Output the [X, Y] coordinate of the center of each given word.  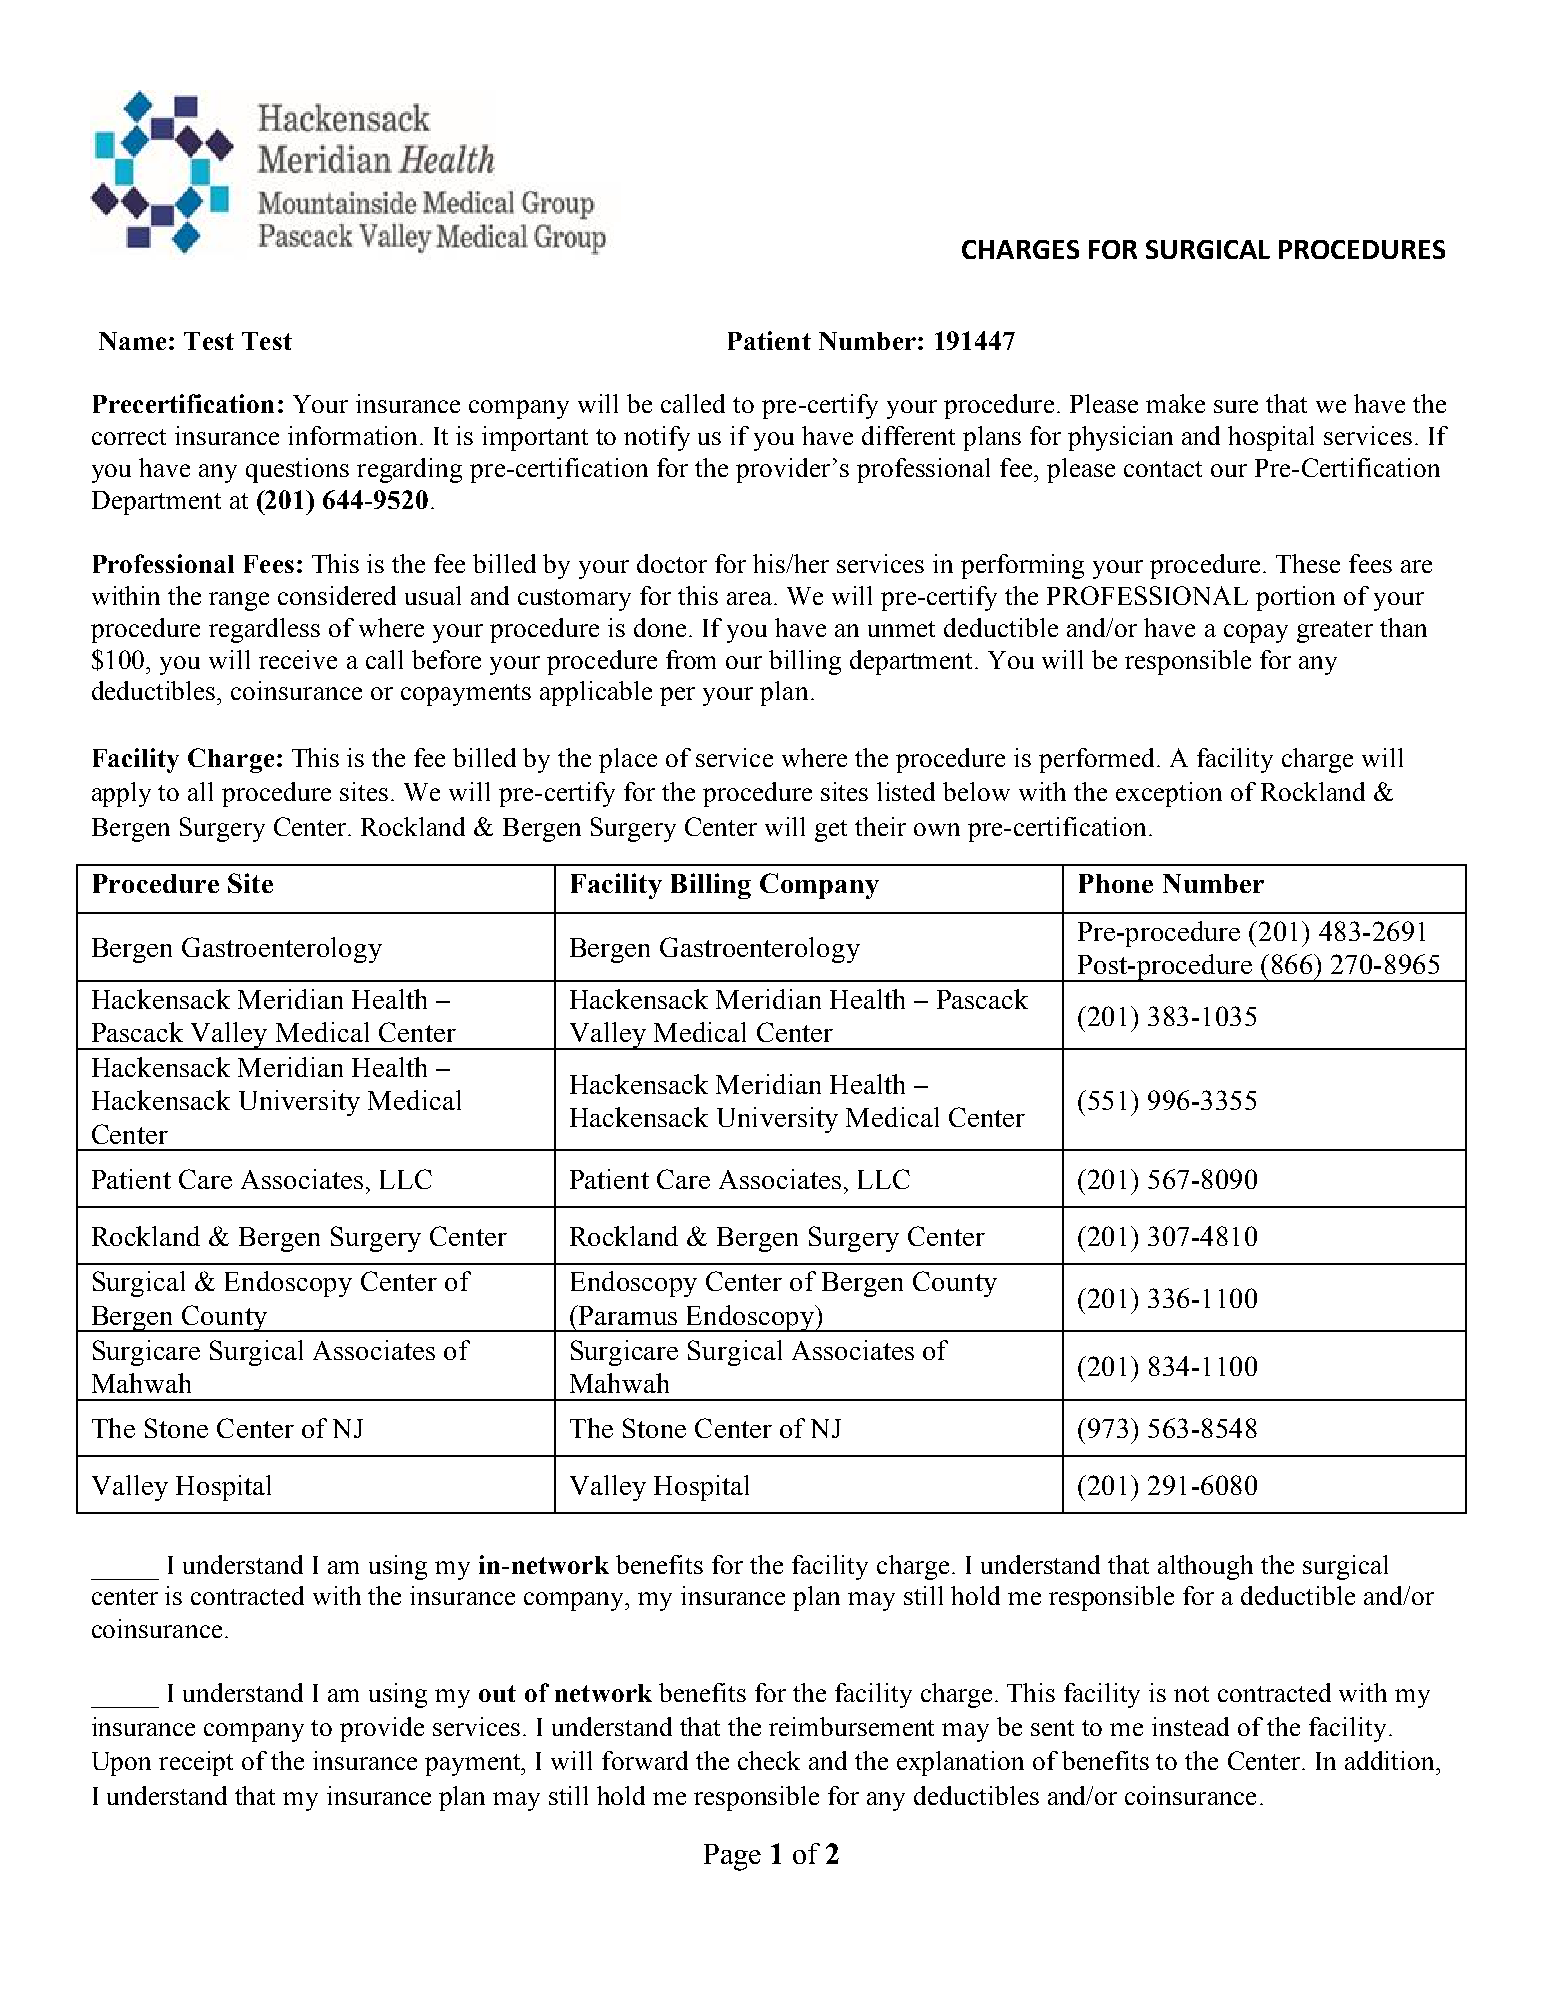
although [1205, 1567]
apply [121, 794]
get [831, 831]
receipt [196, 1763]
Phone [1116, 883]
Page [732, 1857]
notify [657, 438]
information [354, 435]
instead [1190, 1726]
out [497, 1693]
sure [1236, 406]
